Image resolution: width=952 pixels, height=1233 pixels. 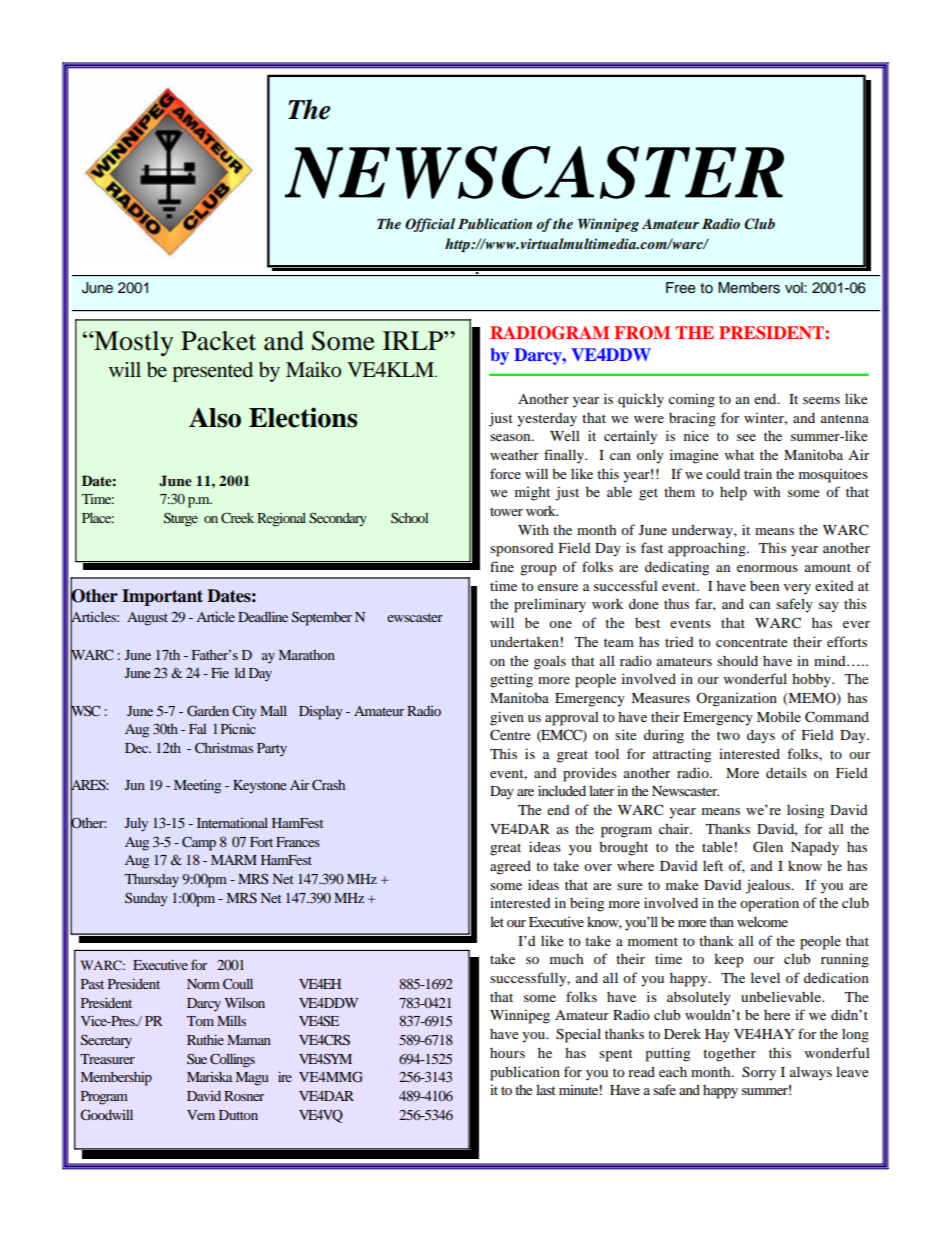 I want to click on hours, so click(x=507, y=1053).
